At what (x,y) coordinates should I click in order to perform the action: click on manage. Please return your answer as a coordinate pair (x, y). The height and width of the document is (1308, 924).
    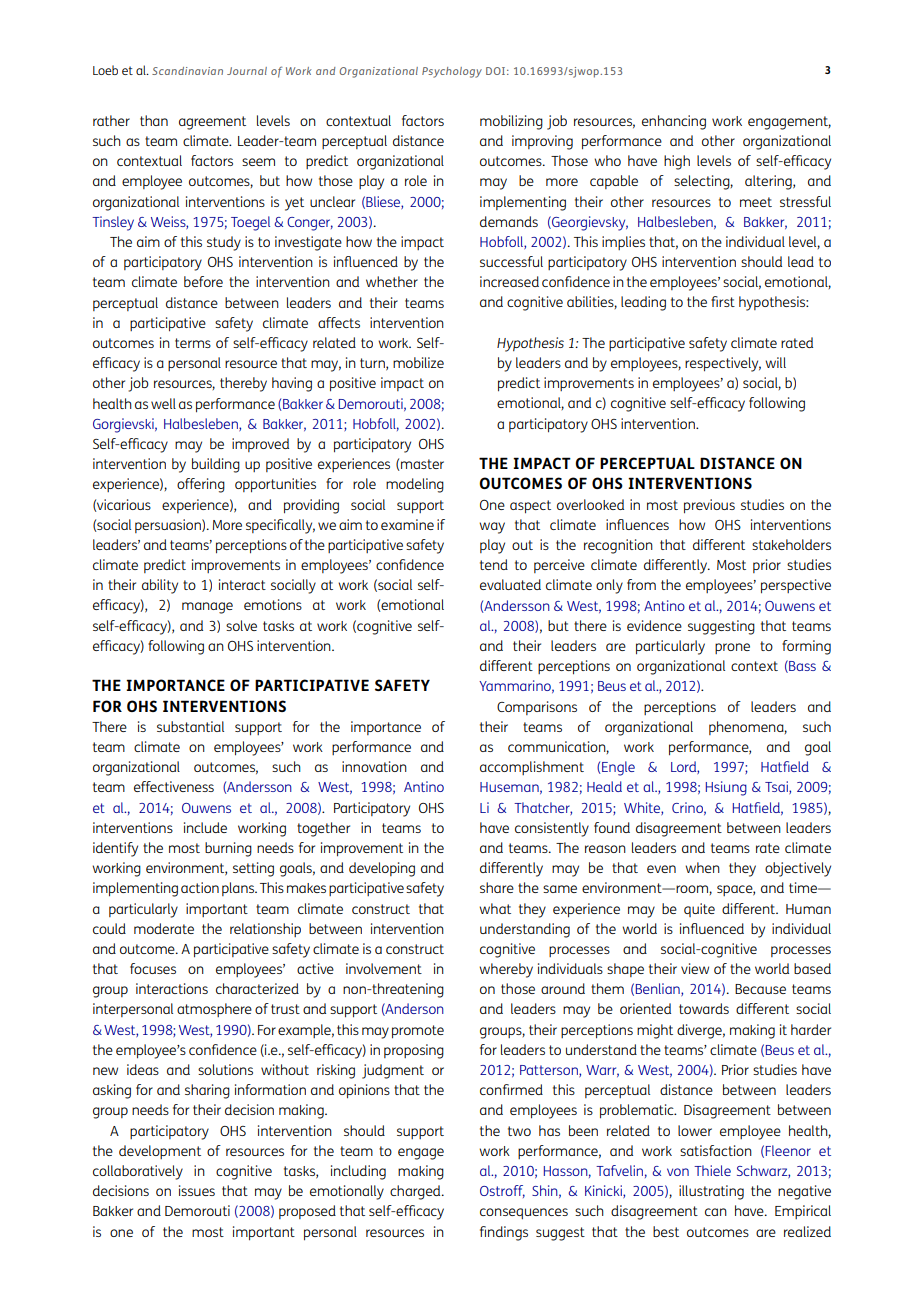
    Looking at the image, I should click on (207, 608).
